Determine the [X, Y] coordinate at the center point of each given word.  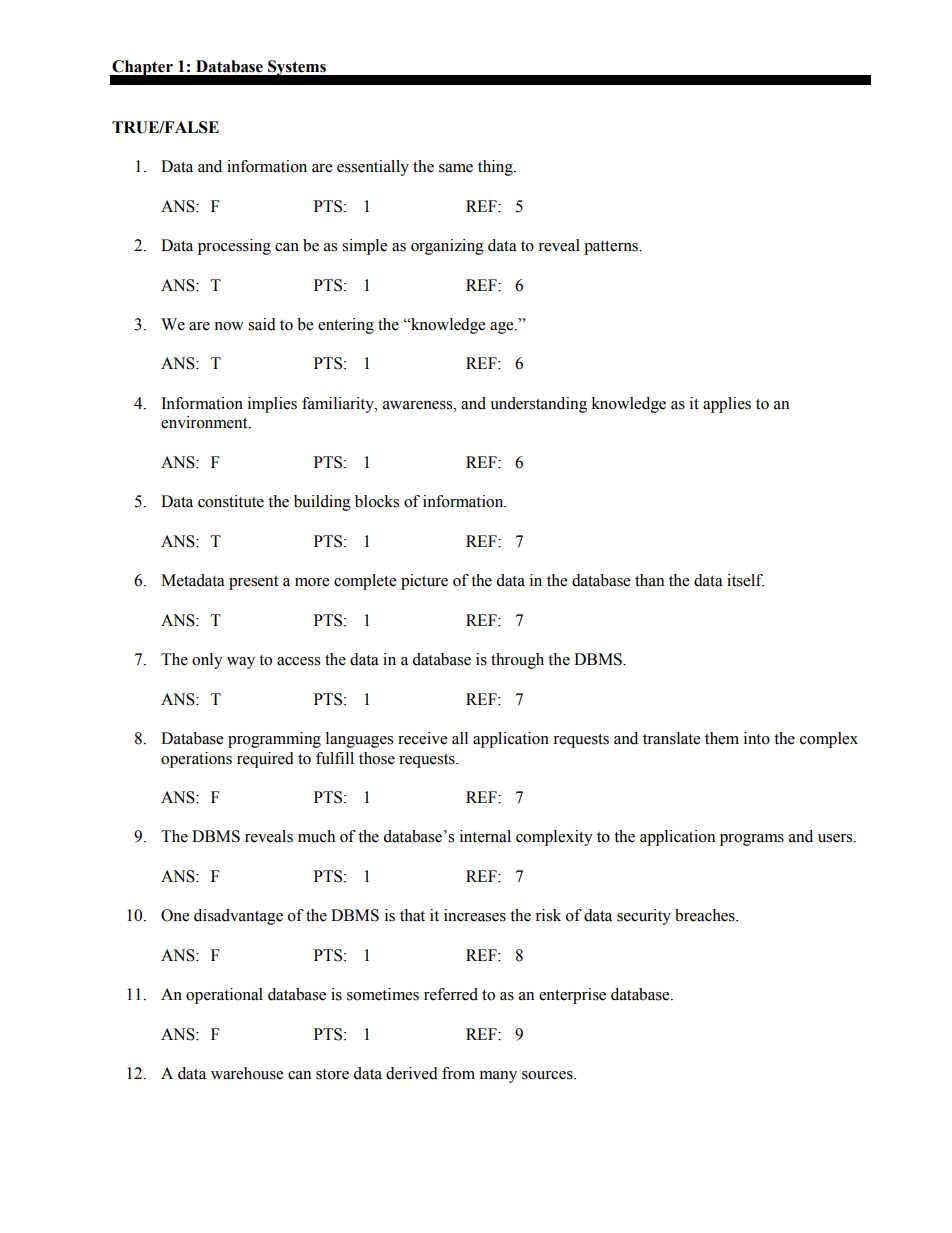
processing [234, 247]
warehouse [247, 1073]
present [253, 583]
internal [485, 836]
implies [272, 405]
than [649, 580]
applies [727, 405]
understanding [538, 405]
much [316, 836]
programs [752, 840]
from [458, 1073]
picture [424, 582]
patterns [612, 248]
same [456, 168]
